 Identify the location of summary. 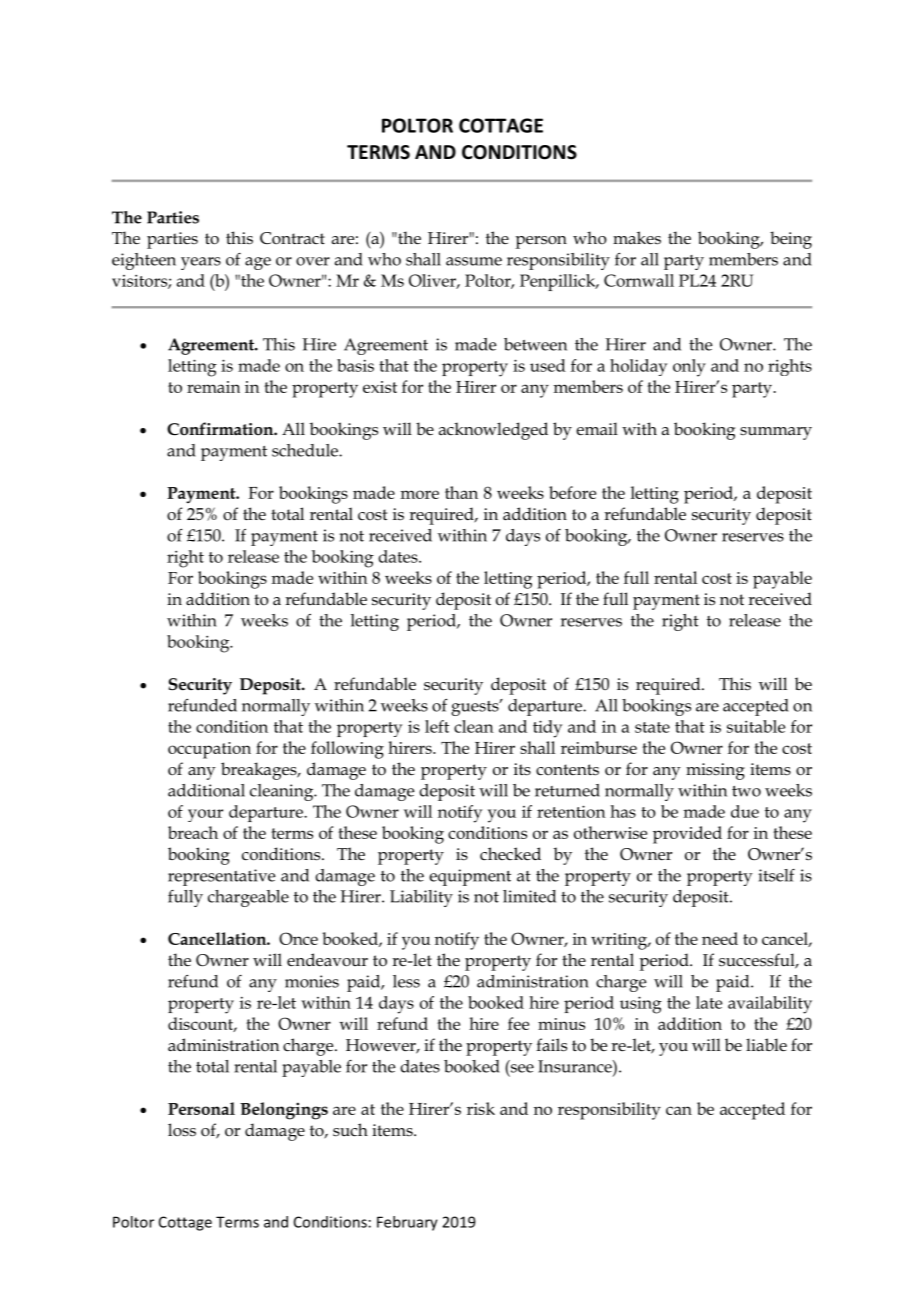
(776, 433).
